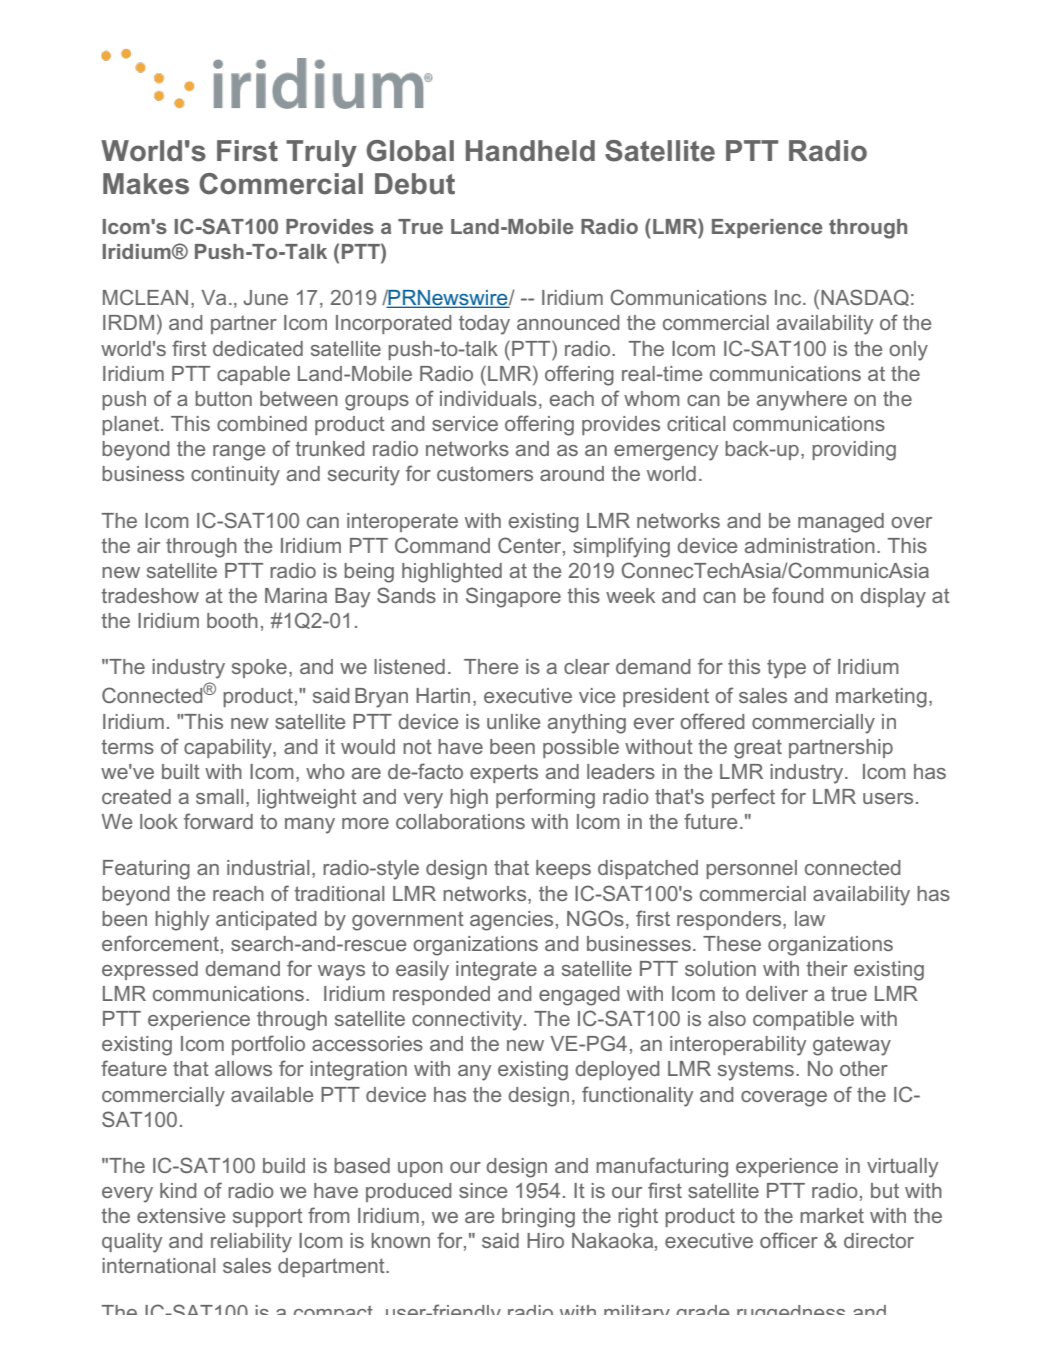  I want to click on capability, so click(229, 749).
